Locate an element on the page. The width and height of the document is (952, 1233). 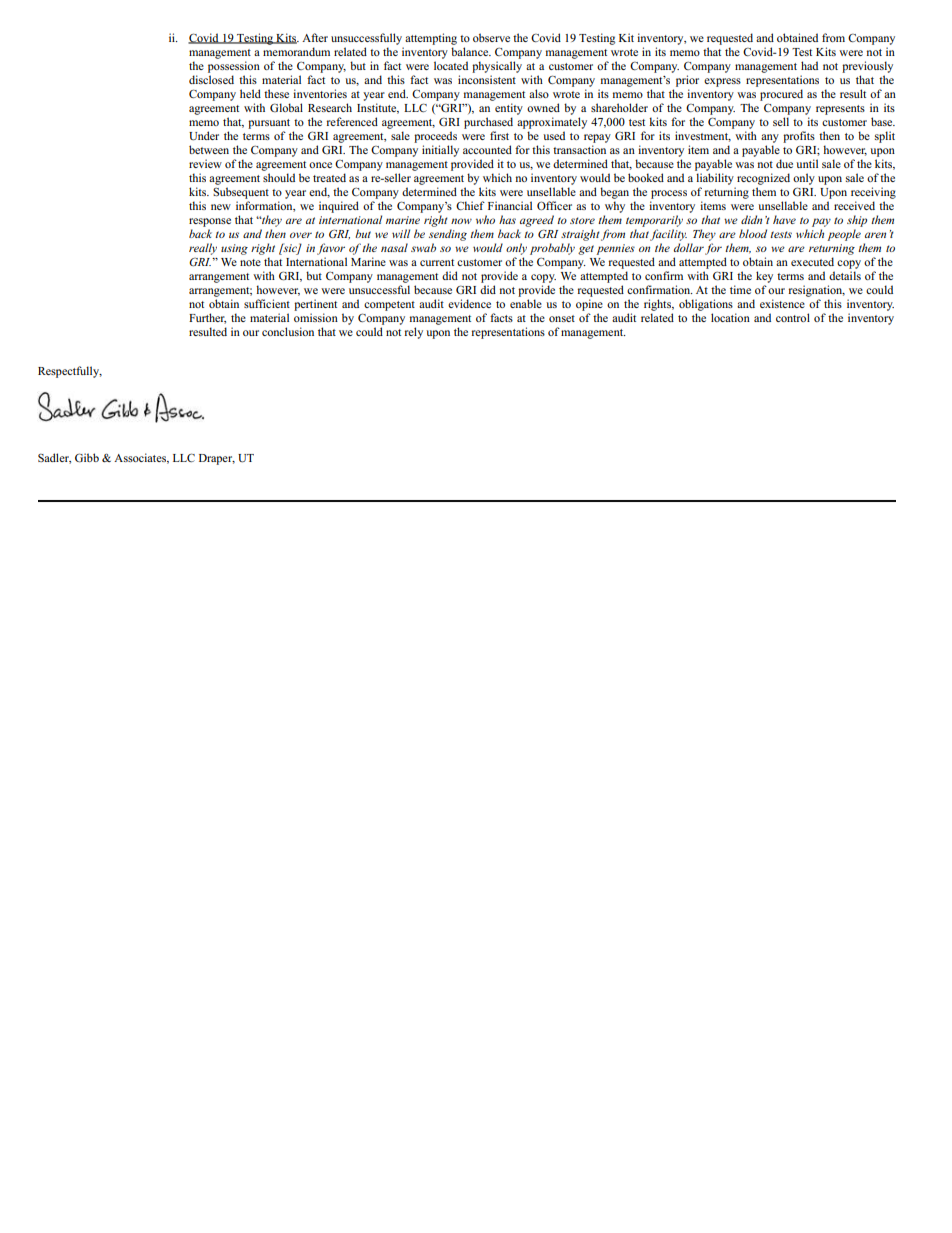
balance is located at coordinates (471, 51).
